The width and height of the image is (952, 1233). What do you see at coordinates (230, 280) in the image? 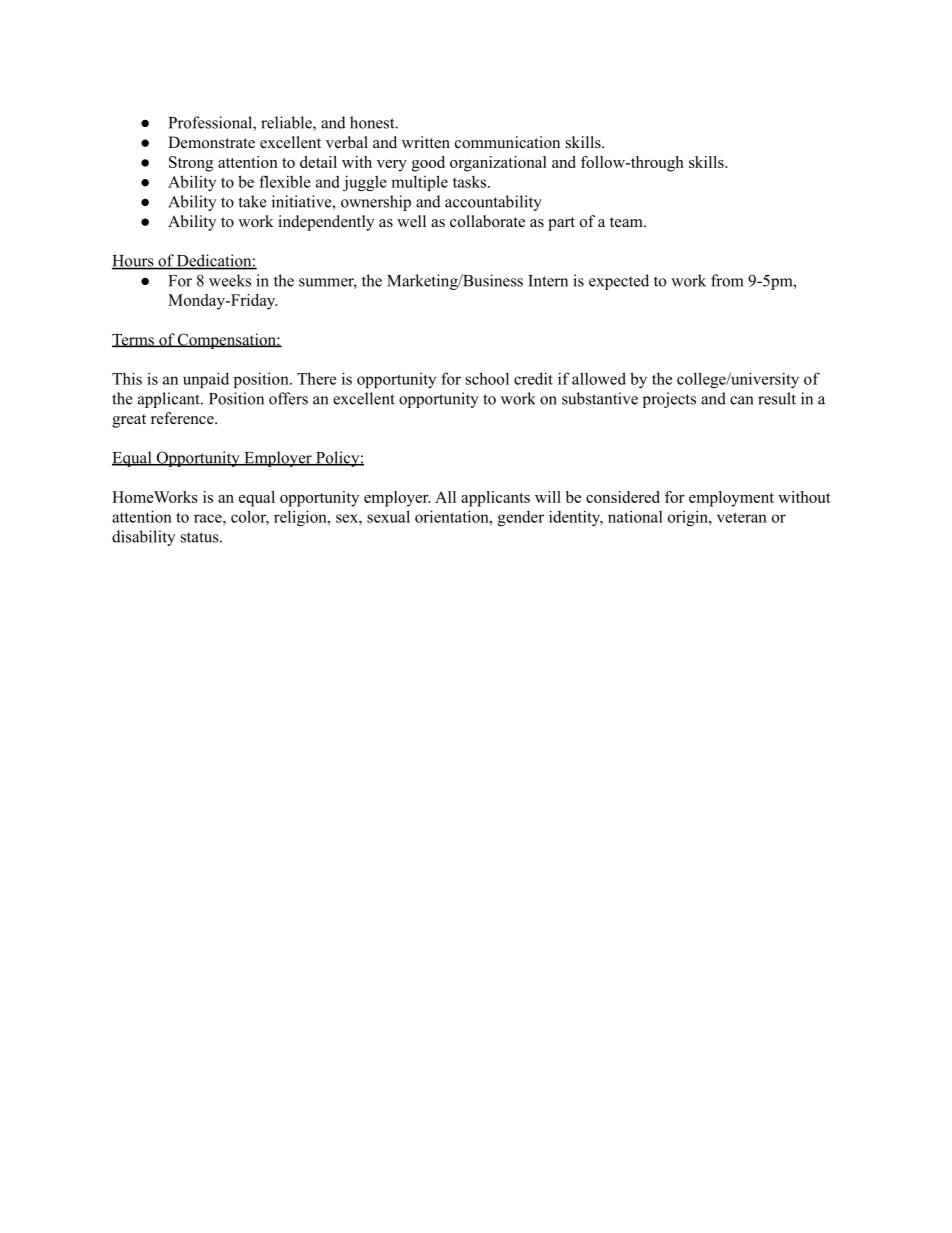
I see `weeks` at bounding box center [230, 280].
